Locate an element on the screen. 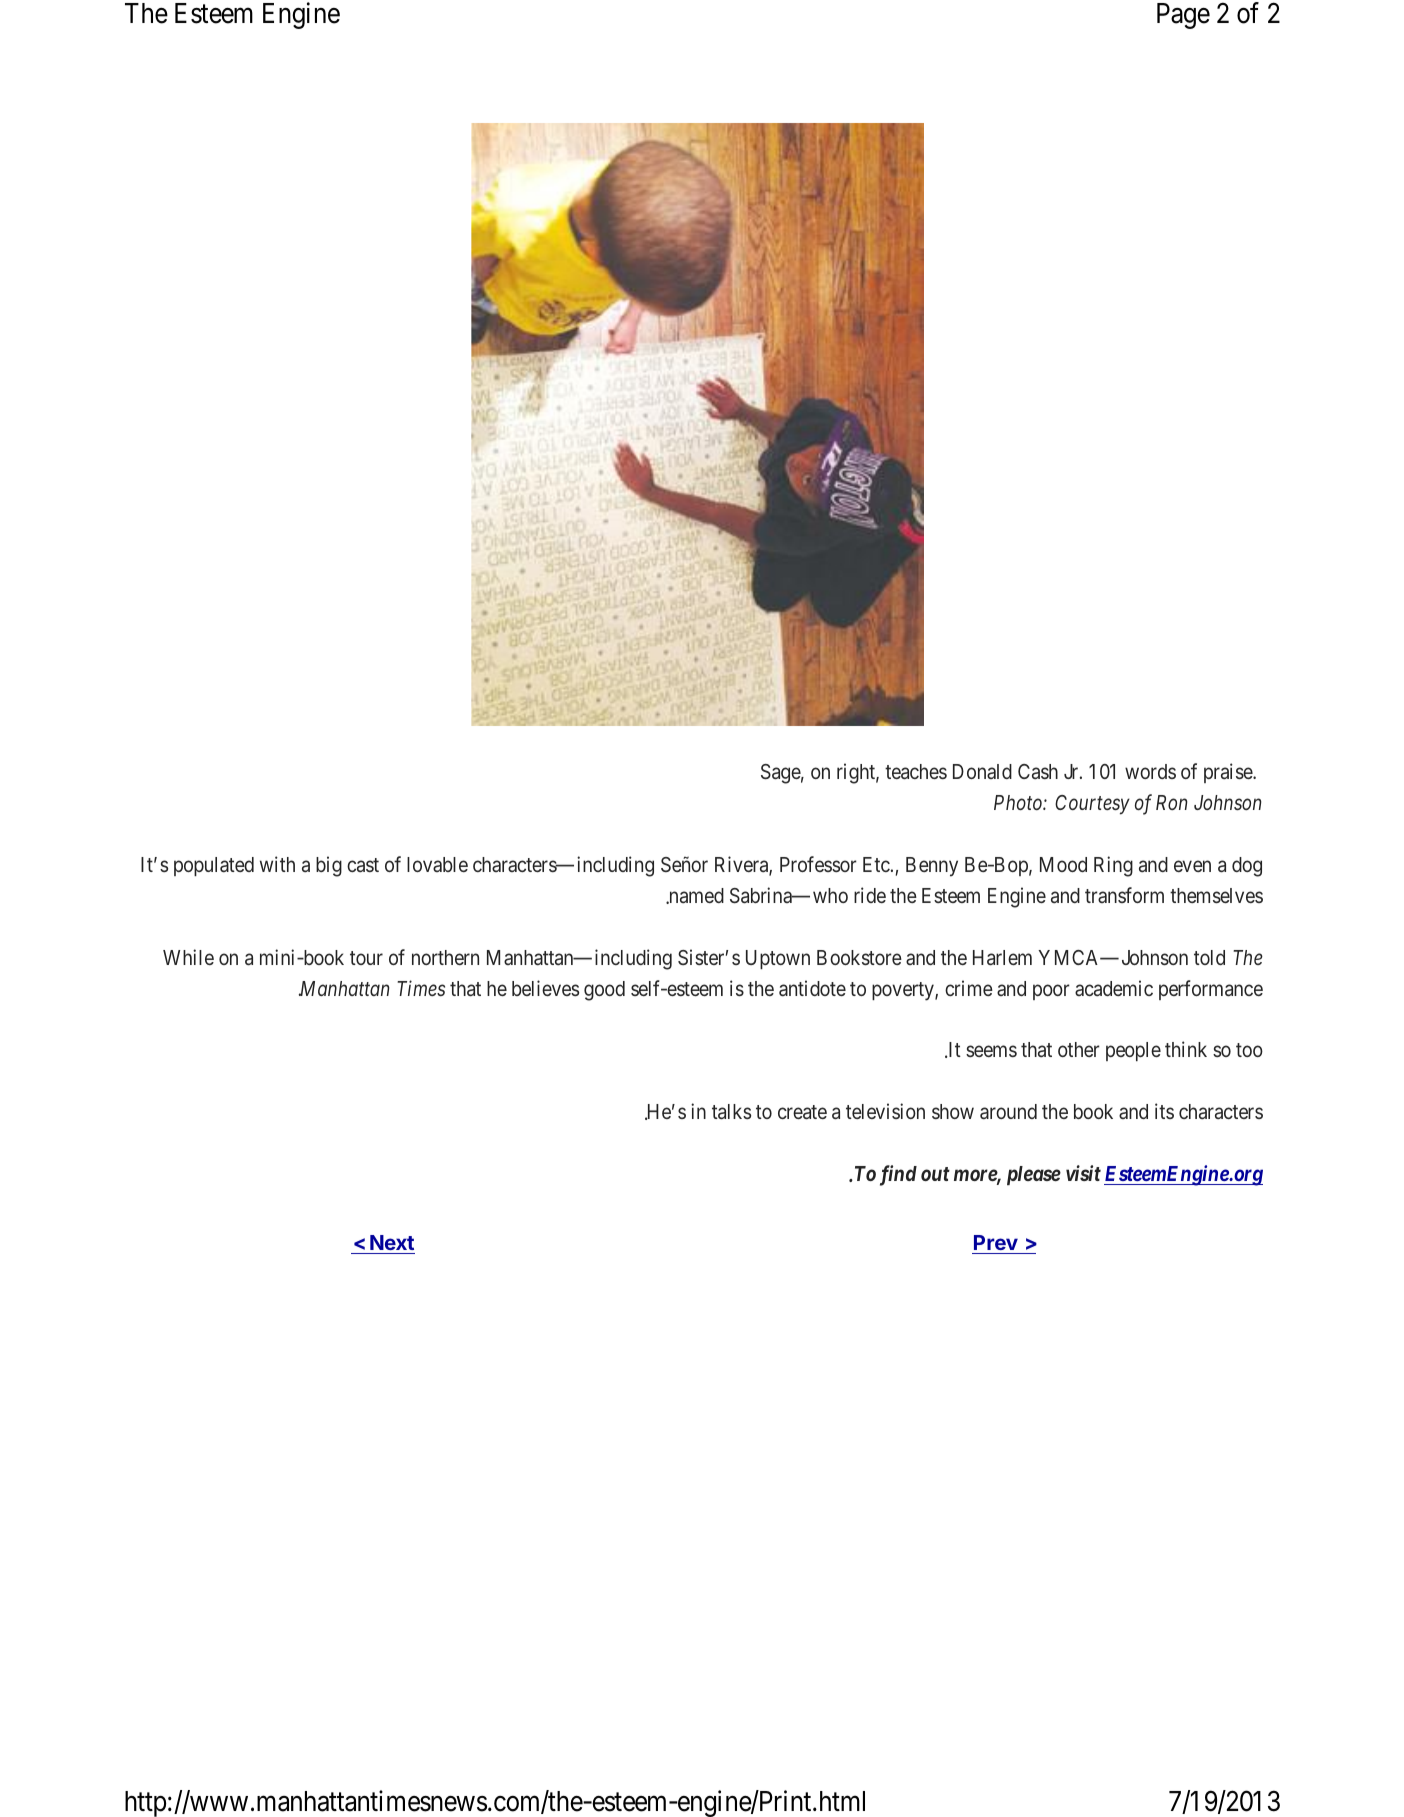 The width and height of the screenshot is (1404, 1817). talks is located at coordinates (731, 1112).
